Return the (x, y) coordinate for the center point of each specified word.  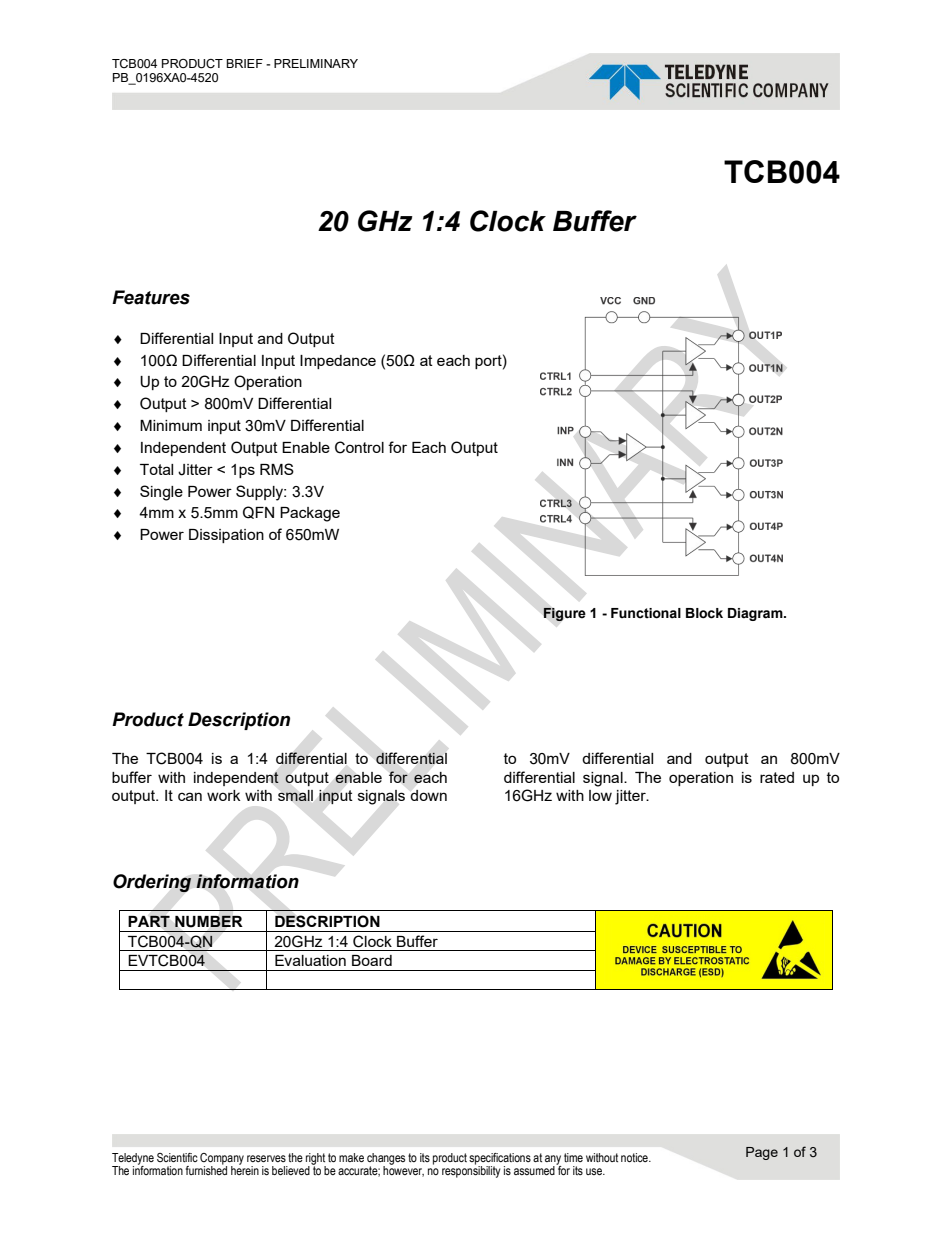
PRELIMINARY (316, 63)
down (428, 795)
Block (704, 613)
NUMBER (209, 921)
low (600, 795)
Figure (564, 614)
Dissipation (226, 536)
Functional (646, 613)
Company (222, 1160)
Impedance (338, 362)
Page (762, 1153)
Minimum (171, 425)
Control (359, 447)
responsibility (471, 1170)
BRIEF (244, 63)
